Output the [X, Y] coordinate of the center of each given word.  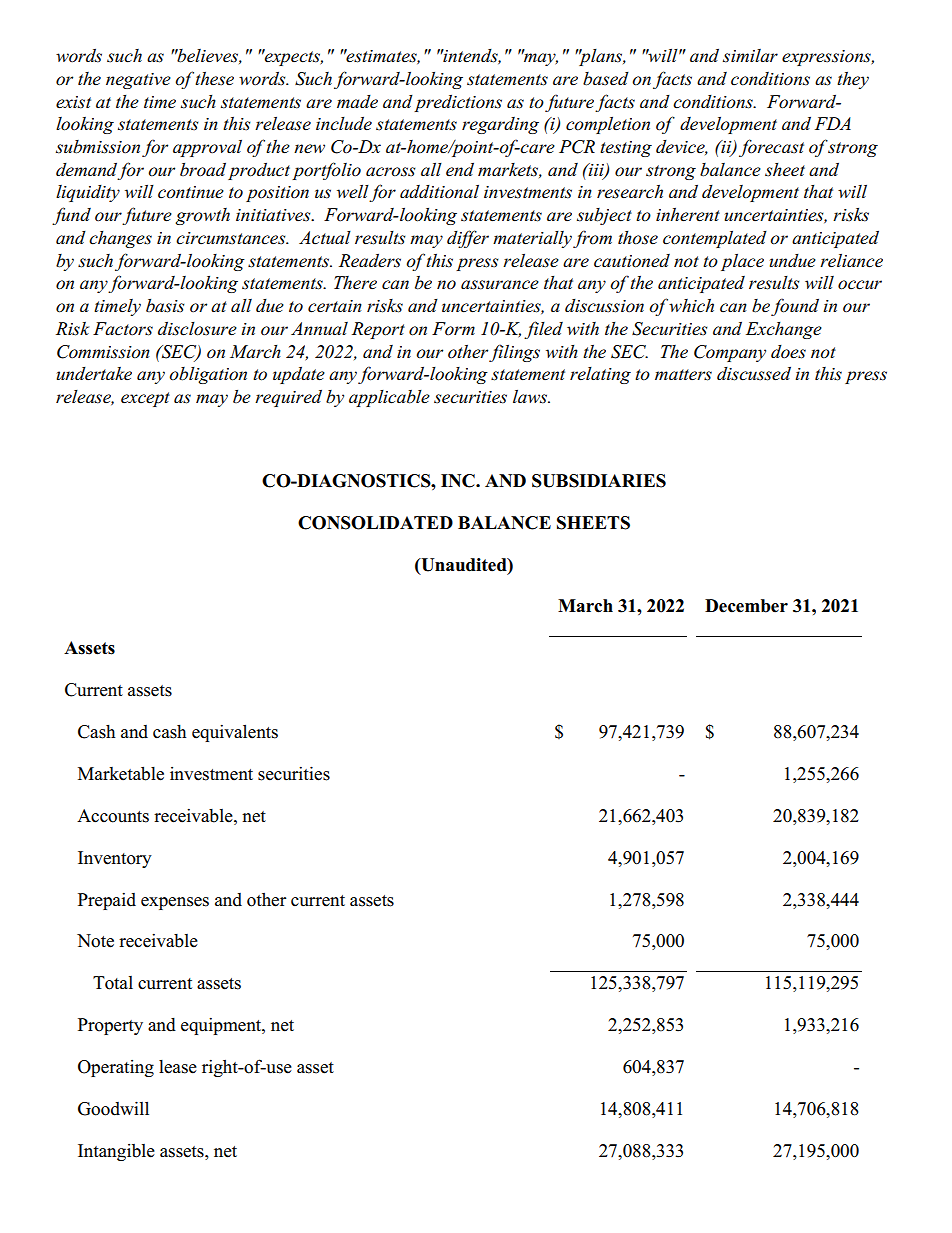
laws [531, 396]
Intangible [116, 1152]
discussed [754, 373]
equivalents [235, 733]
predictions [458, 103]
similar [750, 56]
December [746, 606]
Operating [116, 1068]
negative [138, 81]
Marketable [121, 773]
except [145, 399]
